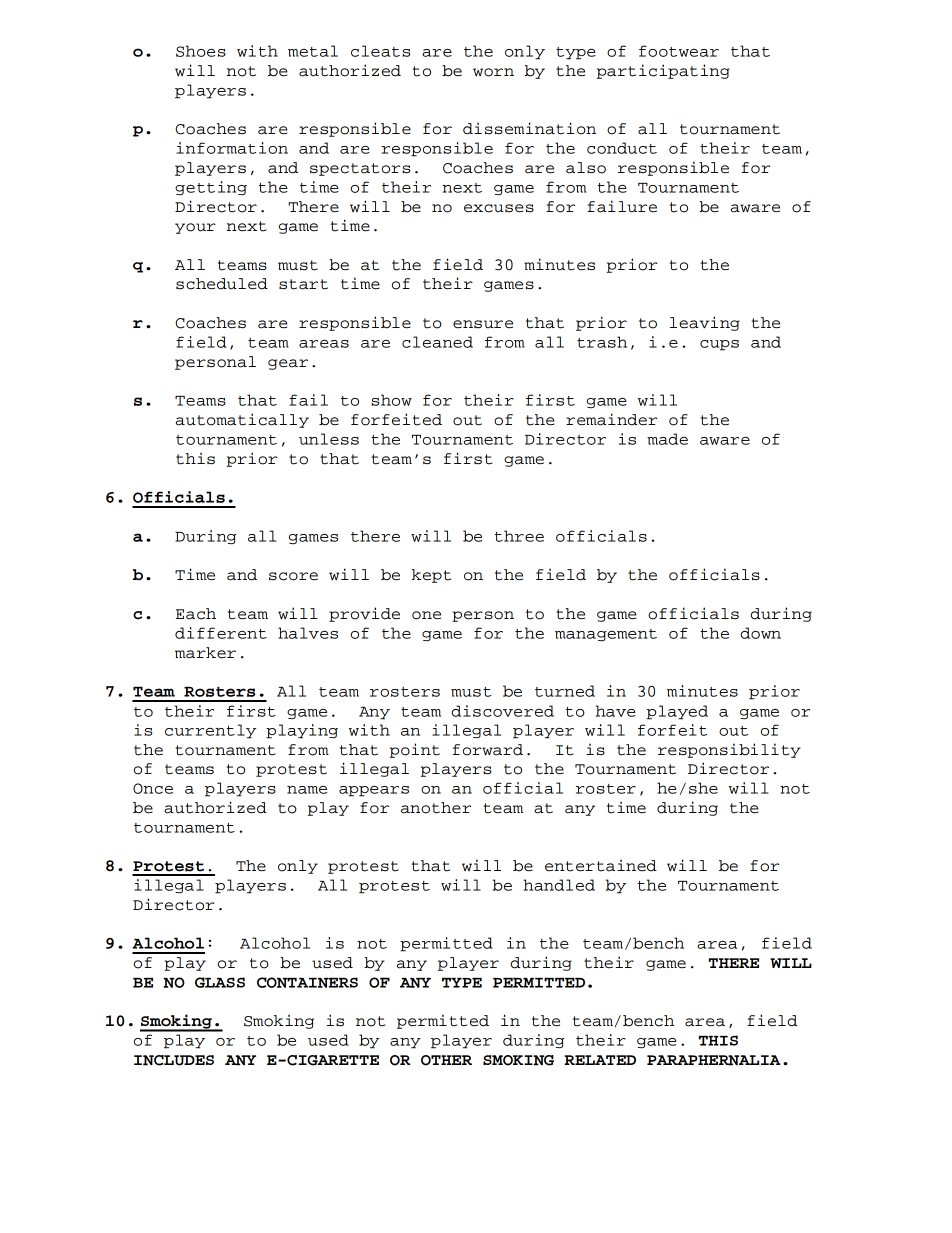 This screenshot has height=1233, width=952. What do you see at coordinates (222, 284) in the screenshot?
I see `scheduled` at bounding box center [222, 284].
